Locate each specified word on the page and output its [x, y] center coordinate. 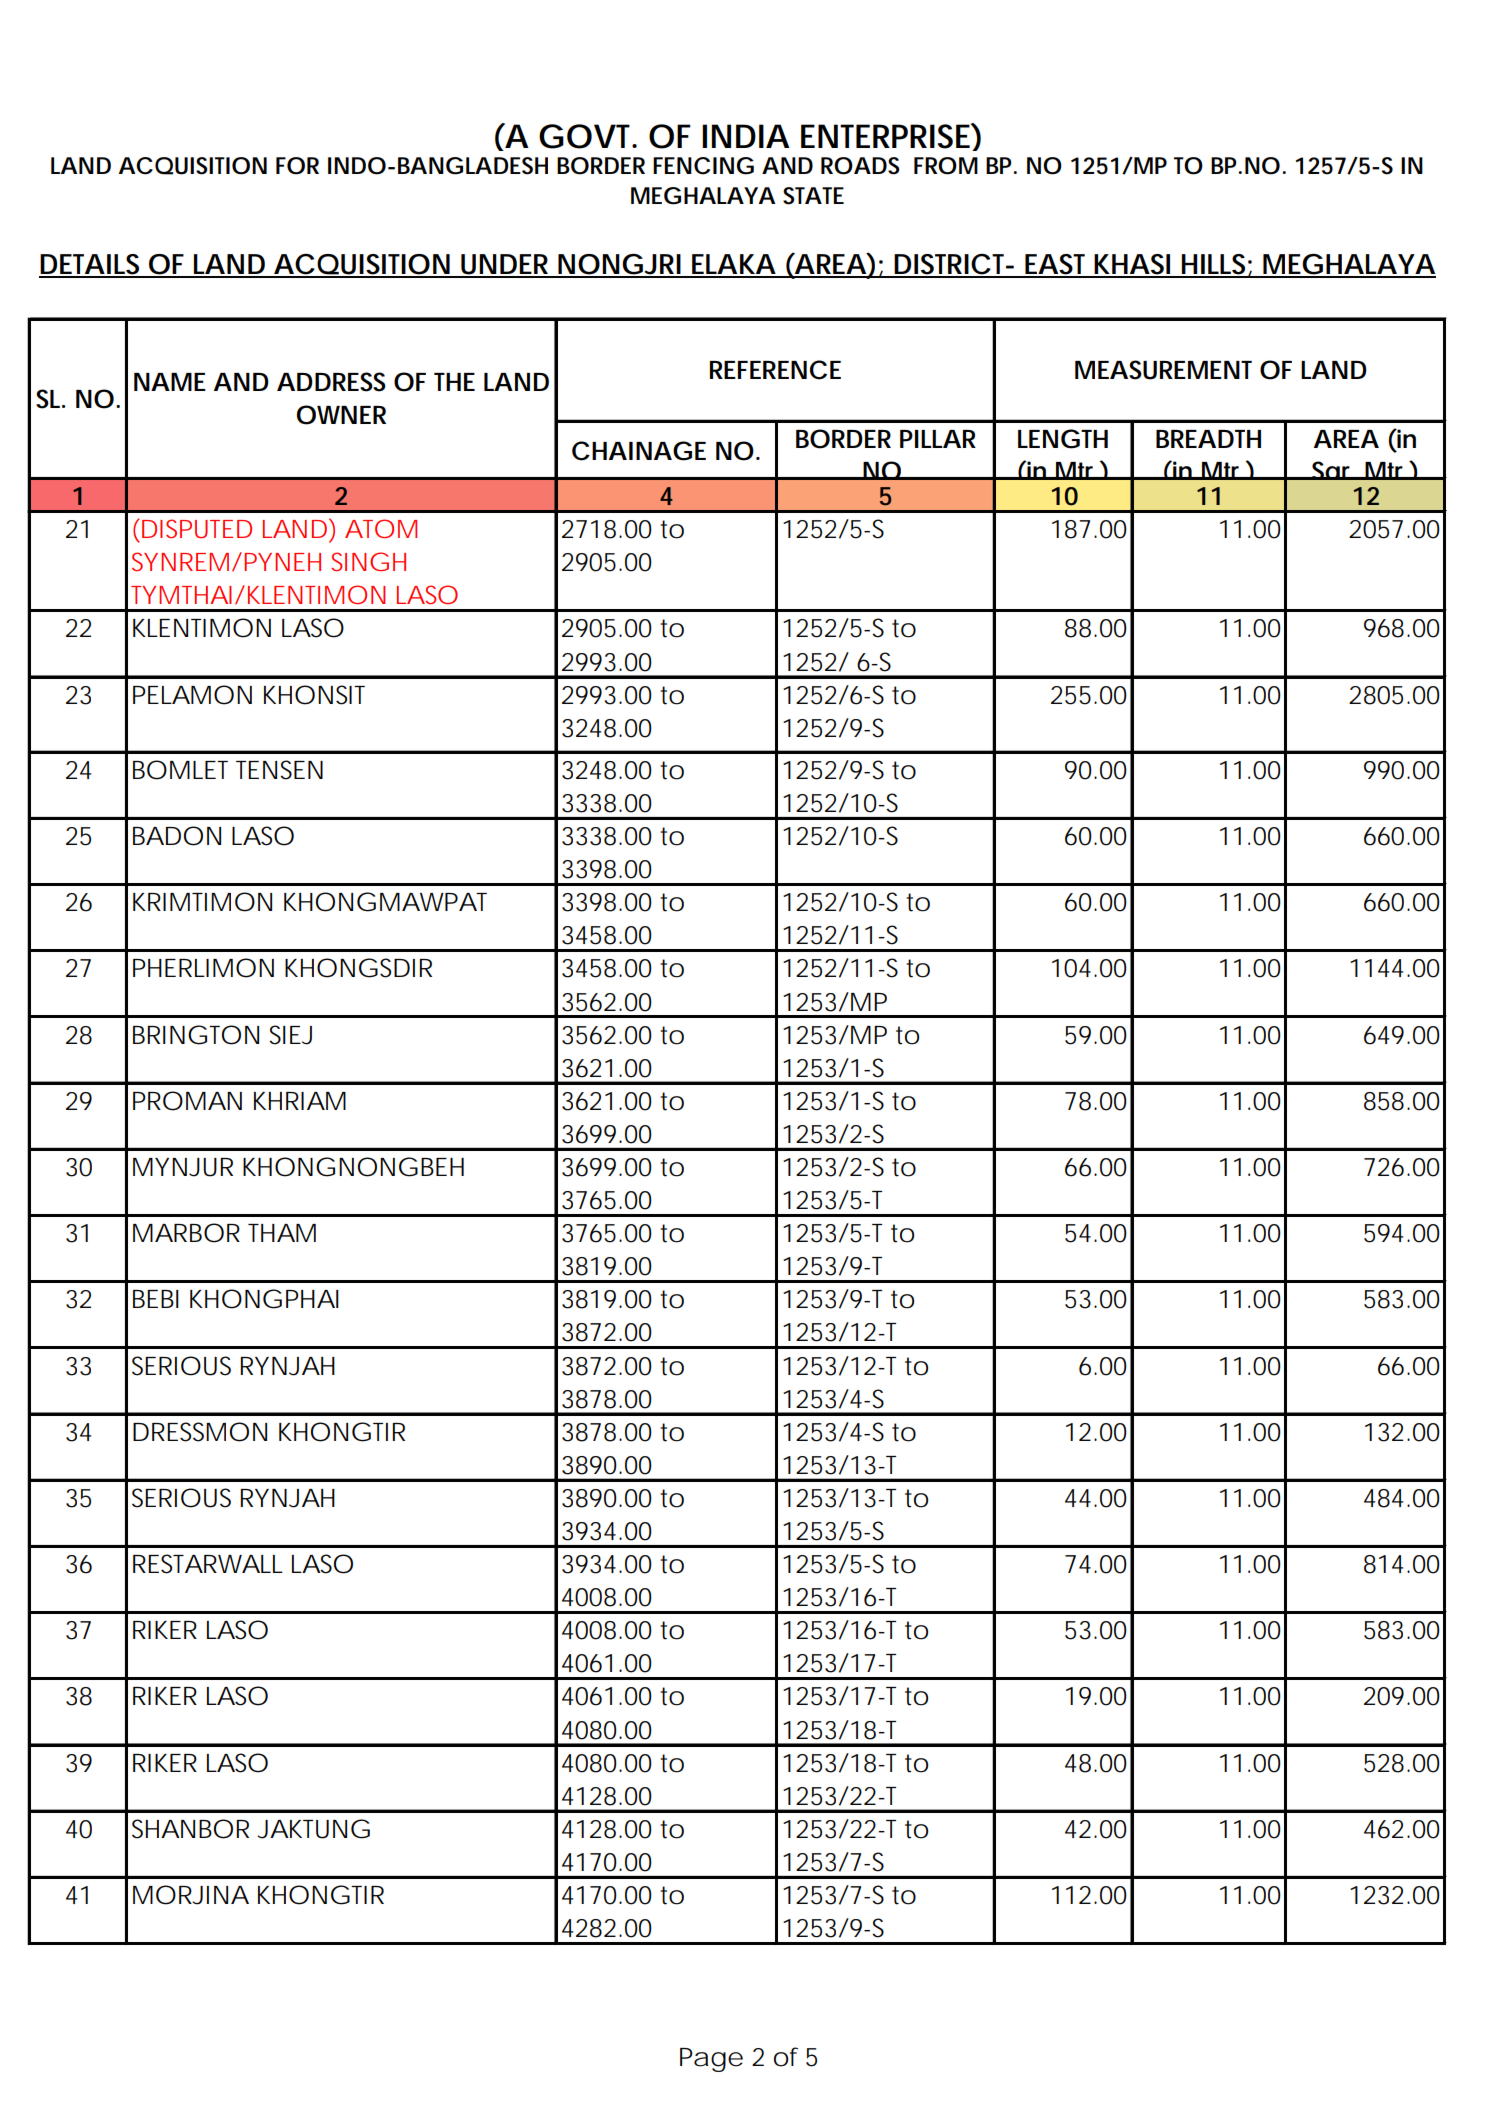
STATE [813, 196]
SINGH [368, 561]
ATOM [381, 528]
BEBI [156, 1299]
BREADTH [1208, 439]
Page [711, 2060]
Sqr [1333, 470]
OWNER [341, 415]
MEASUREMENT [1163, 370]
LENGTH [1063, 439]
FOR [297, 166]
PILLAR [938, 439]
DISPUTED [197, 528]
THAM [282, 1233]
